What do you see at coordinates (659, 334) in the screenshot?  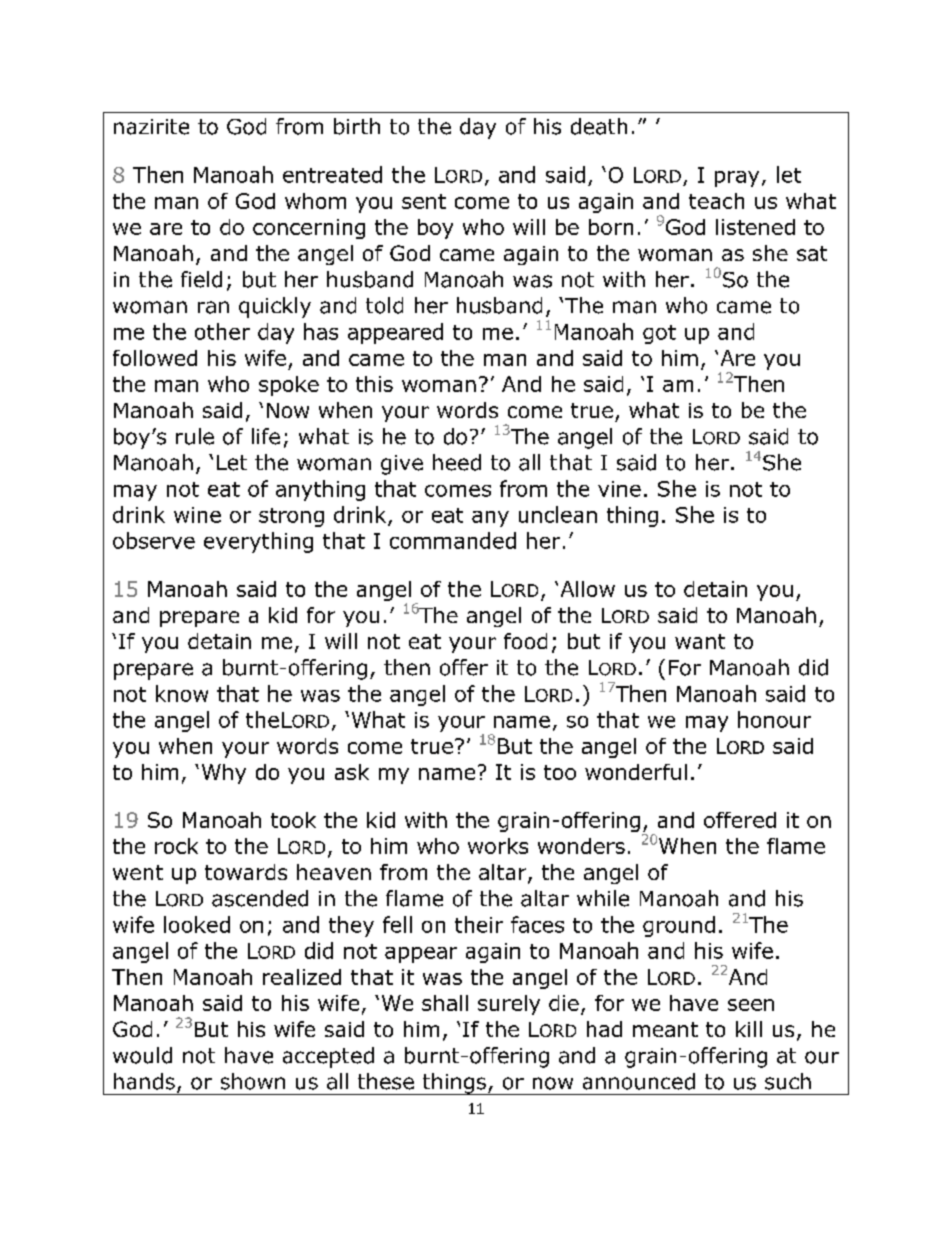 I see `got` at bounding box center [659, 334].
